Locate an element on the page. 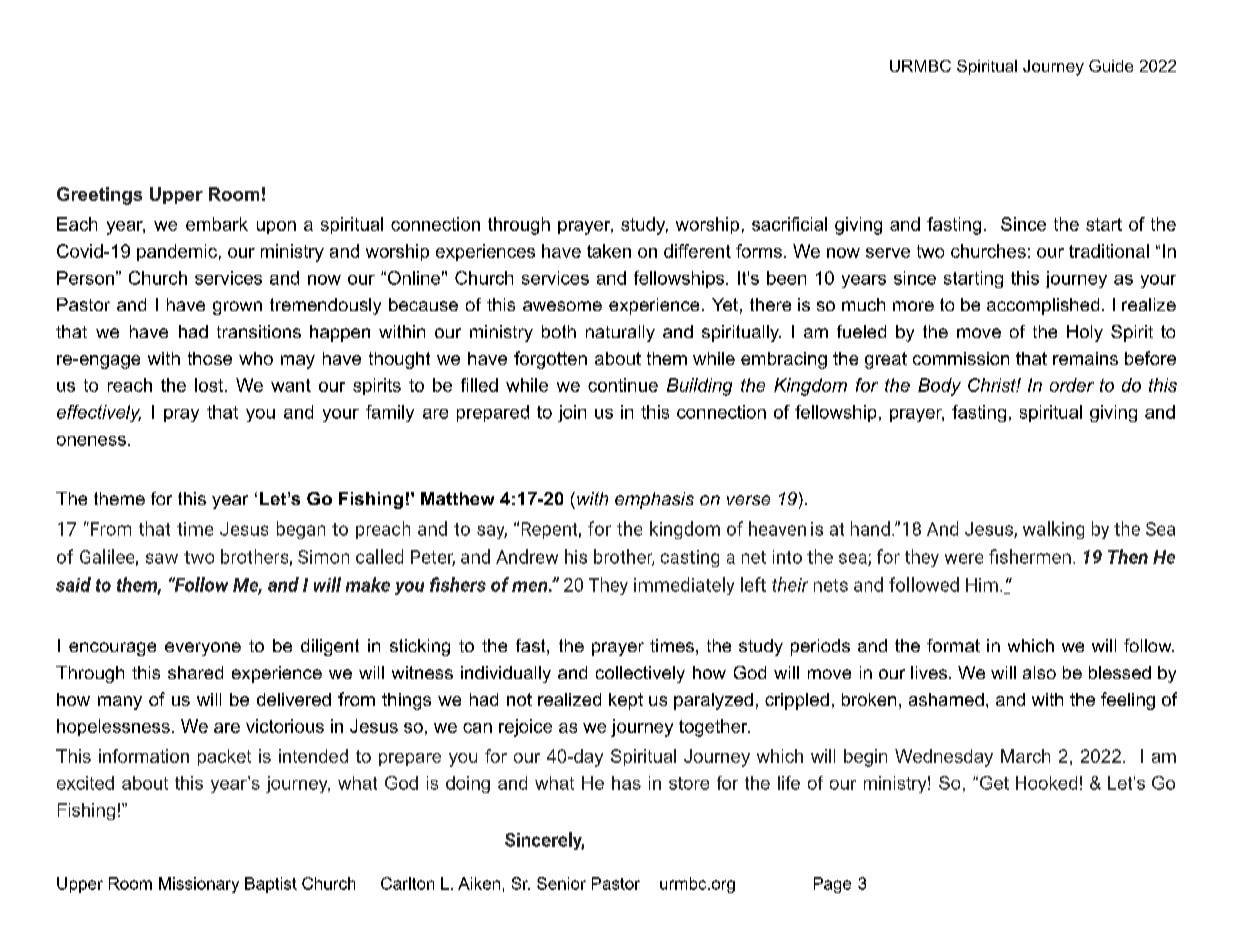  Missionary is located at coordinates (199, 885).
